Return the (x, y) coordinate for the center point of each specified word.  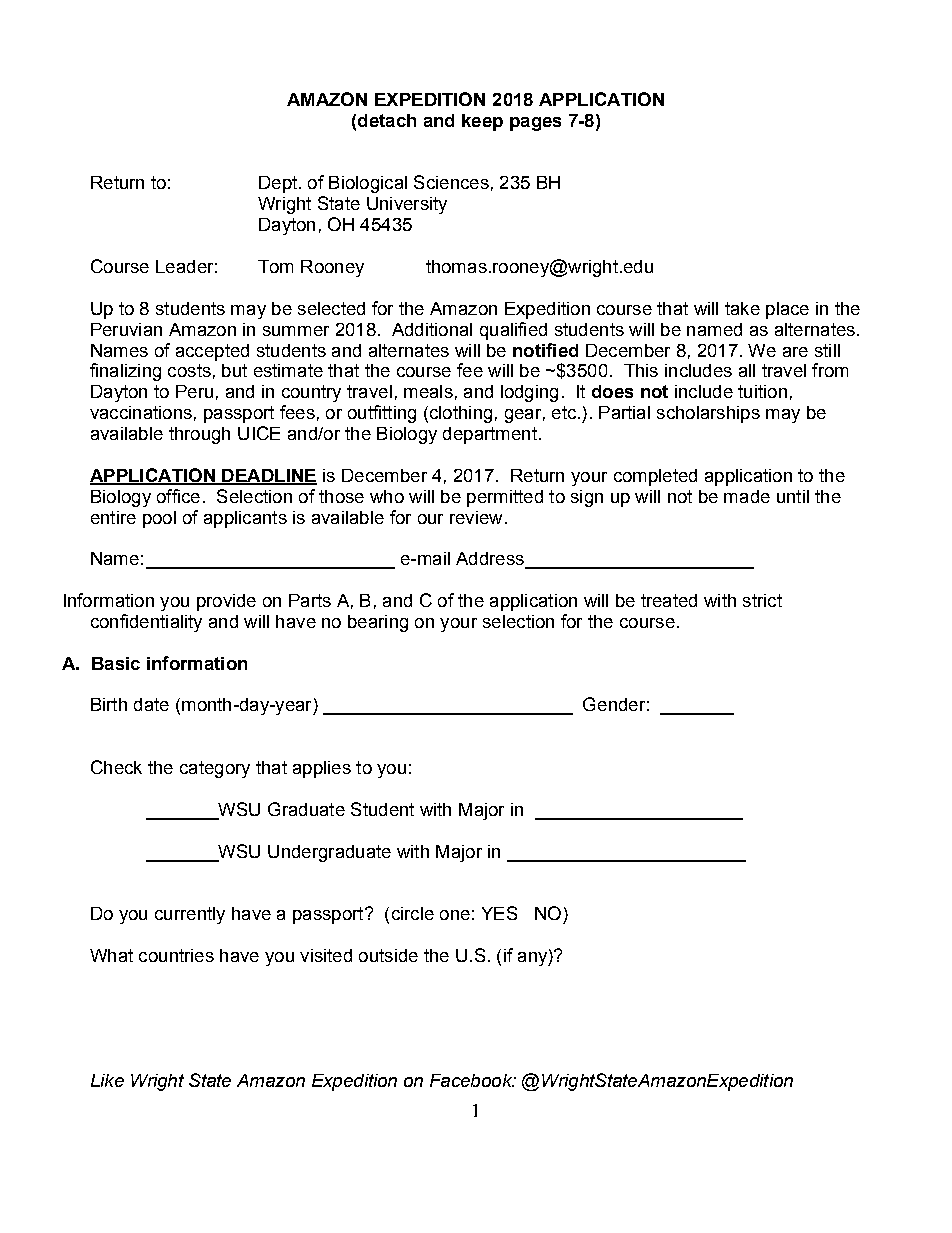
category (215, 769)
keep (482, 122)
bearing (378, 623)
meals (428, 391)
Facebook (472, 1080)
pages (535, 124)
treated (669, 600)
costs (189, 370)
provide (226, 602)
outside (388, 955)
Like (107, 1080)
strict (762, 600)
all (747, 370)
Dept (278, 184)
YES (499, 913)
